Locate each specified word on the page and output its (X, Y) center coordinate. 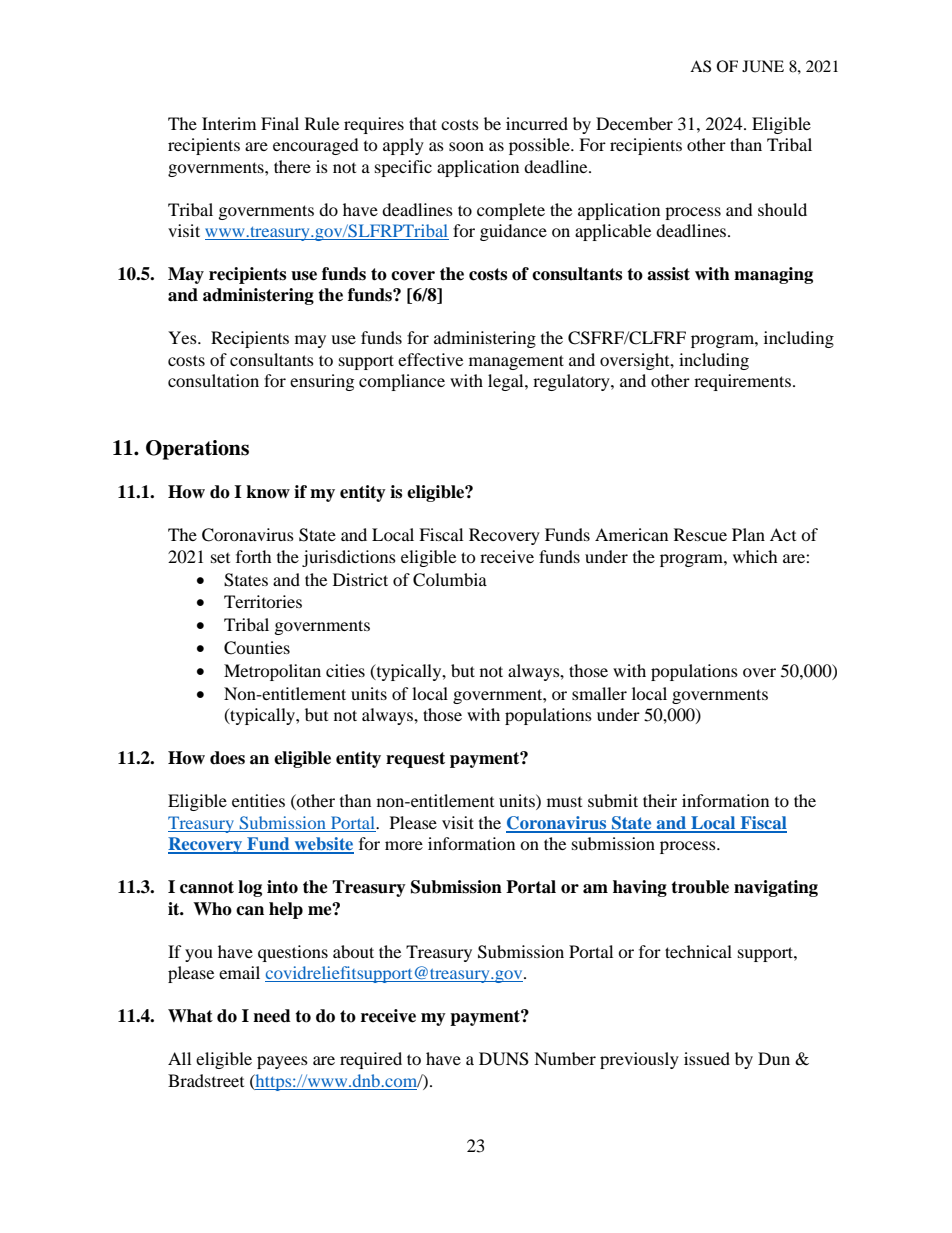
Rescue (700, 534)
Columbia (450, 580)
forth (254, 556)
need (272, 1016)
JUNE (763, 66)
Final (280, 123)
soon (466, 146)
